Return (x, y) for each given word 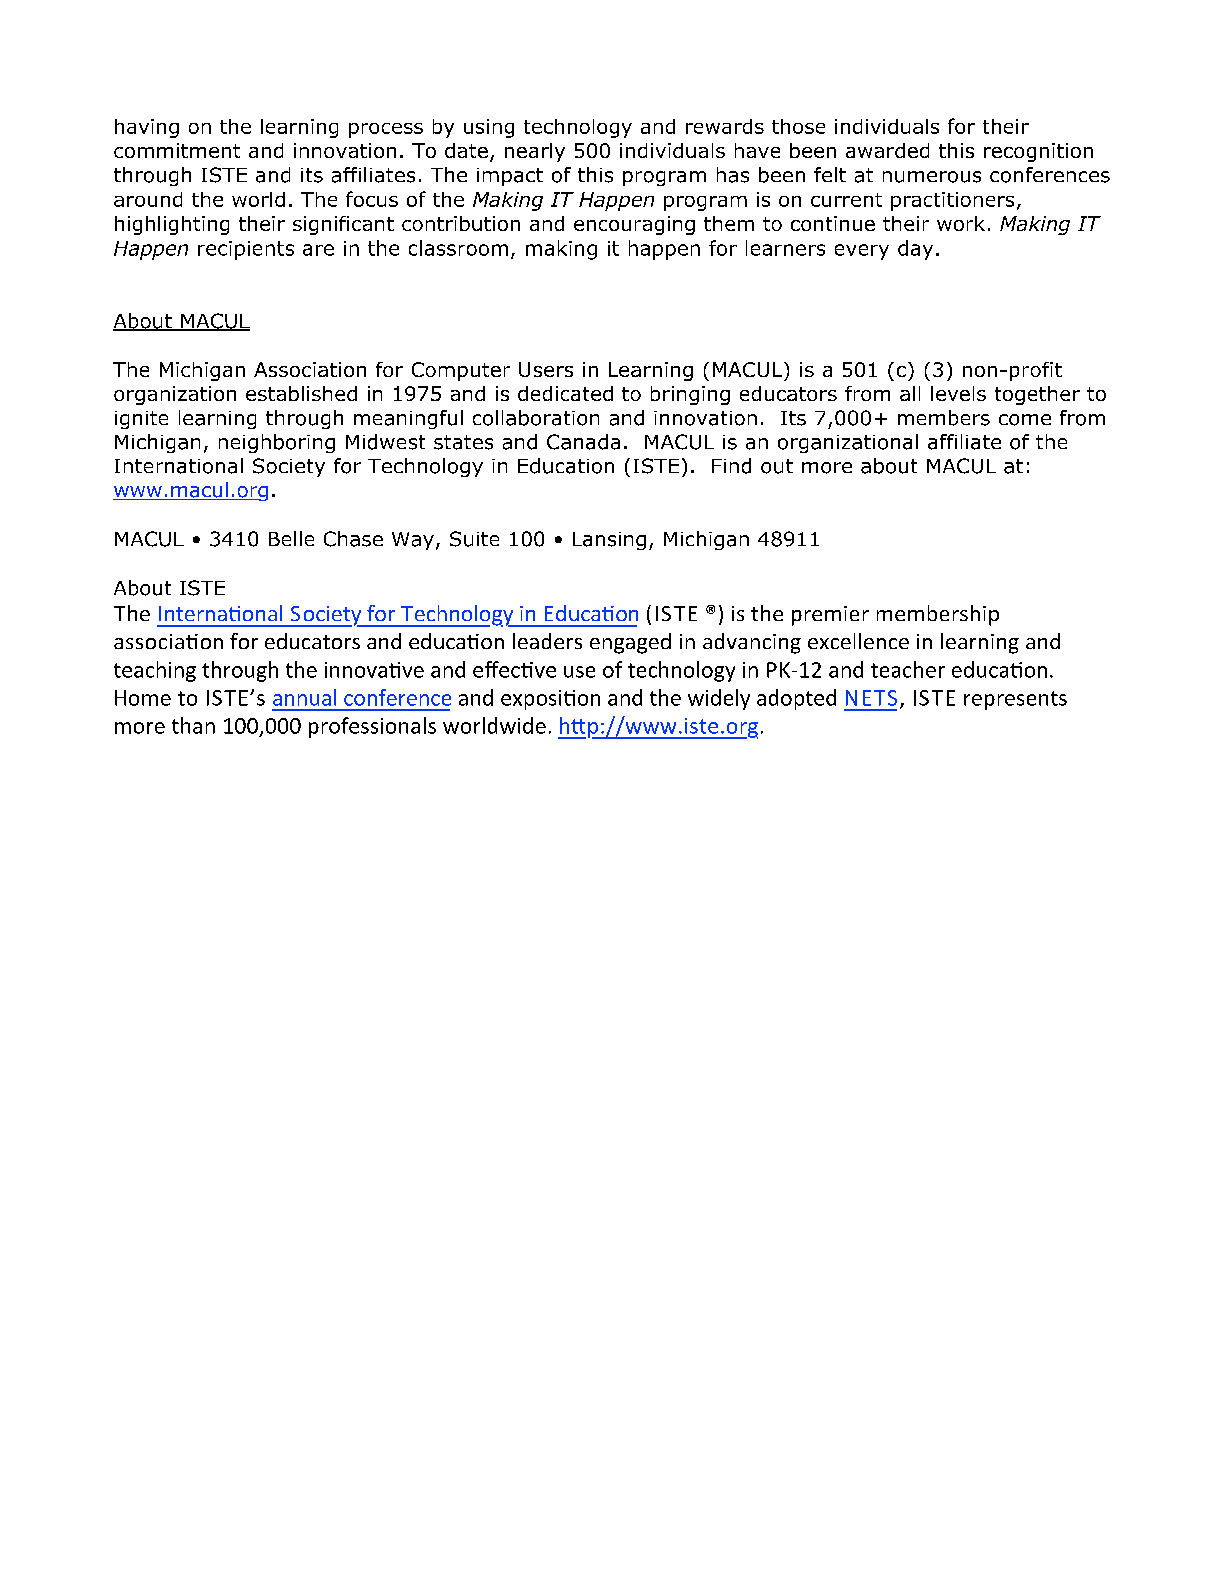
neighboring (277, 443)
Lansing (609, 541)
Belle (291, 538)
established (301, 393)
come (1025, 420)
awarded (887, 150)
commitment (177, 150)
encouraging (634, 225)
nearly (535, 152)
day (915, 250)
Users (546, 369)
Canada (583, 442)
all (910, 393)
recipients (246, 250)
